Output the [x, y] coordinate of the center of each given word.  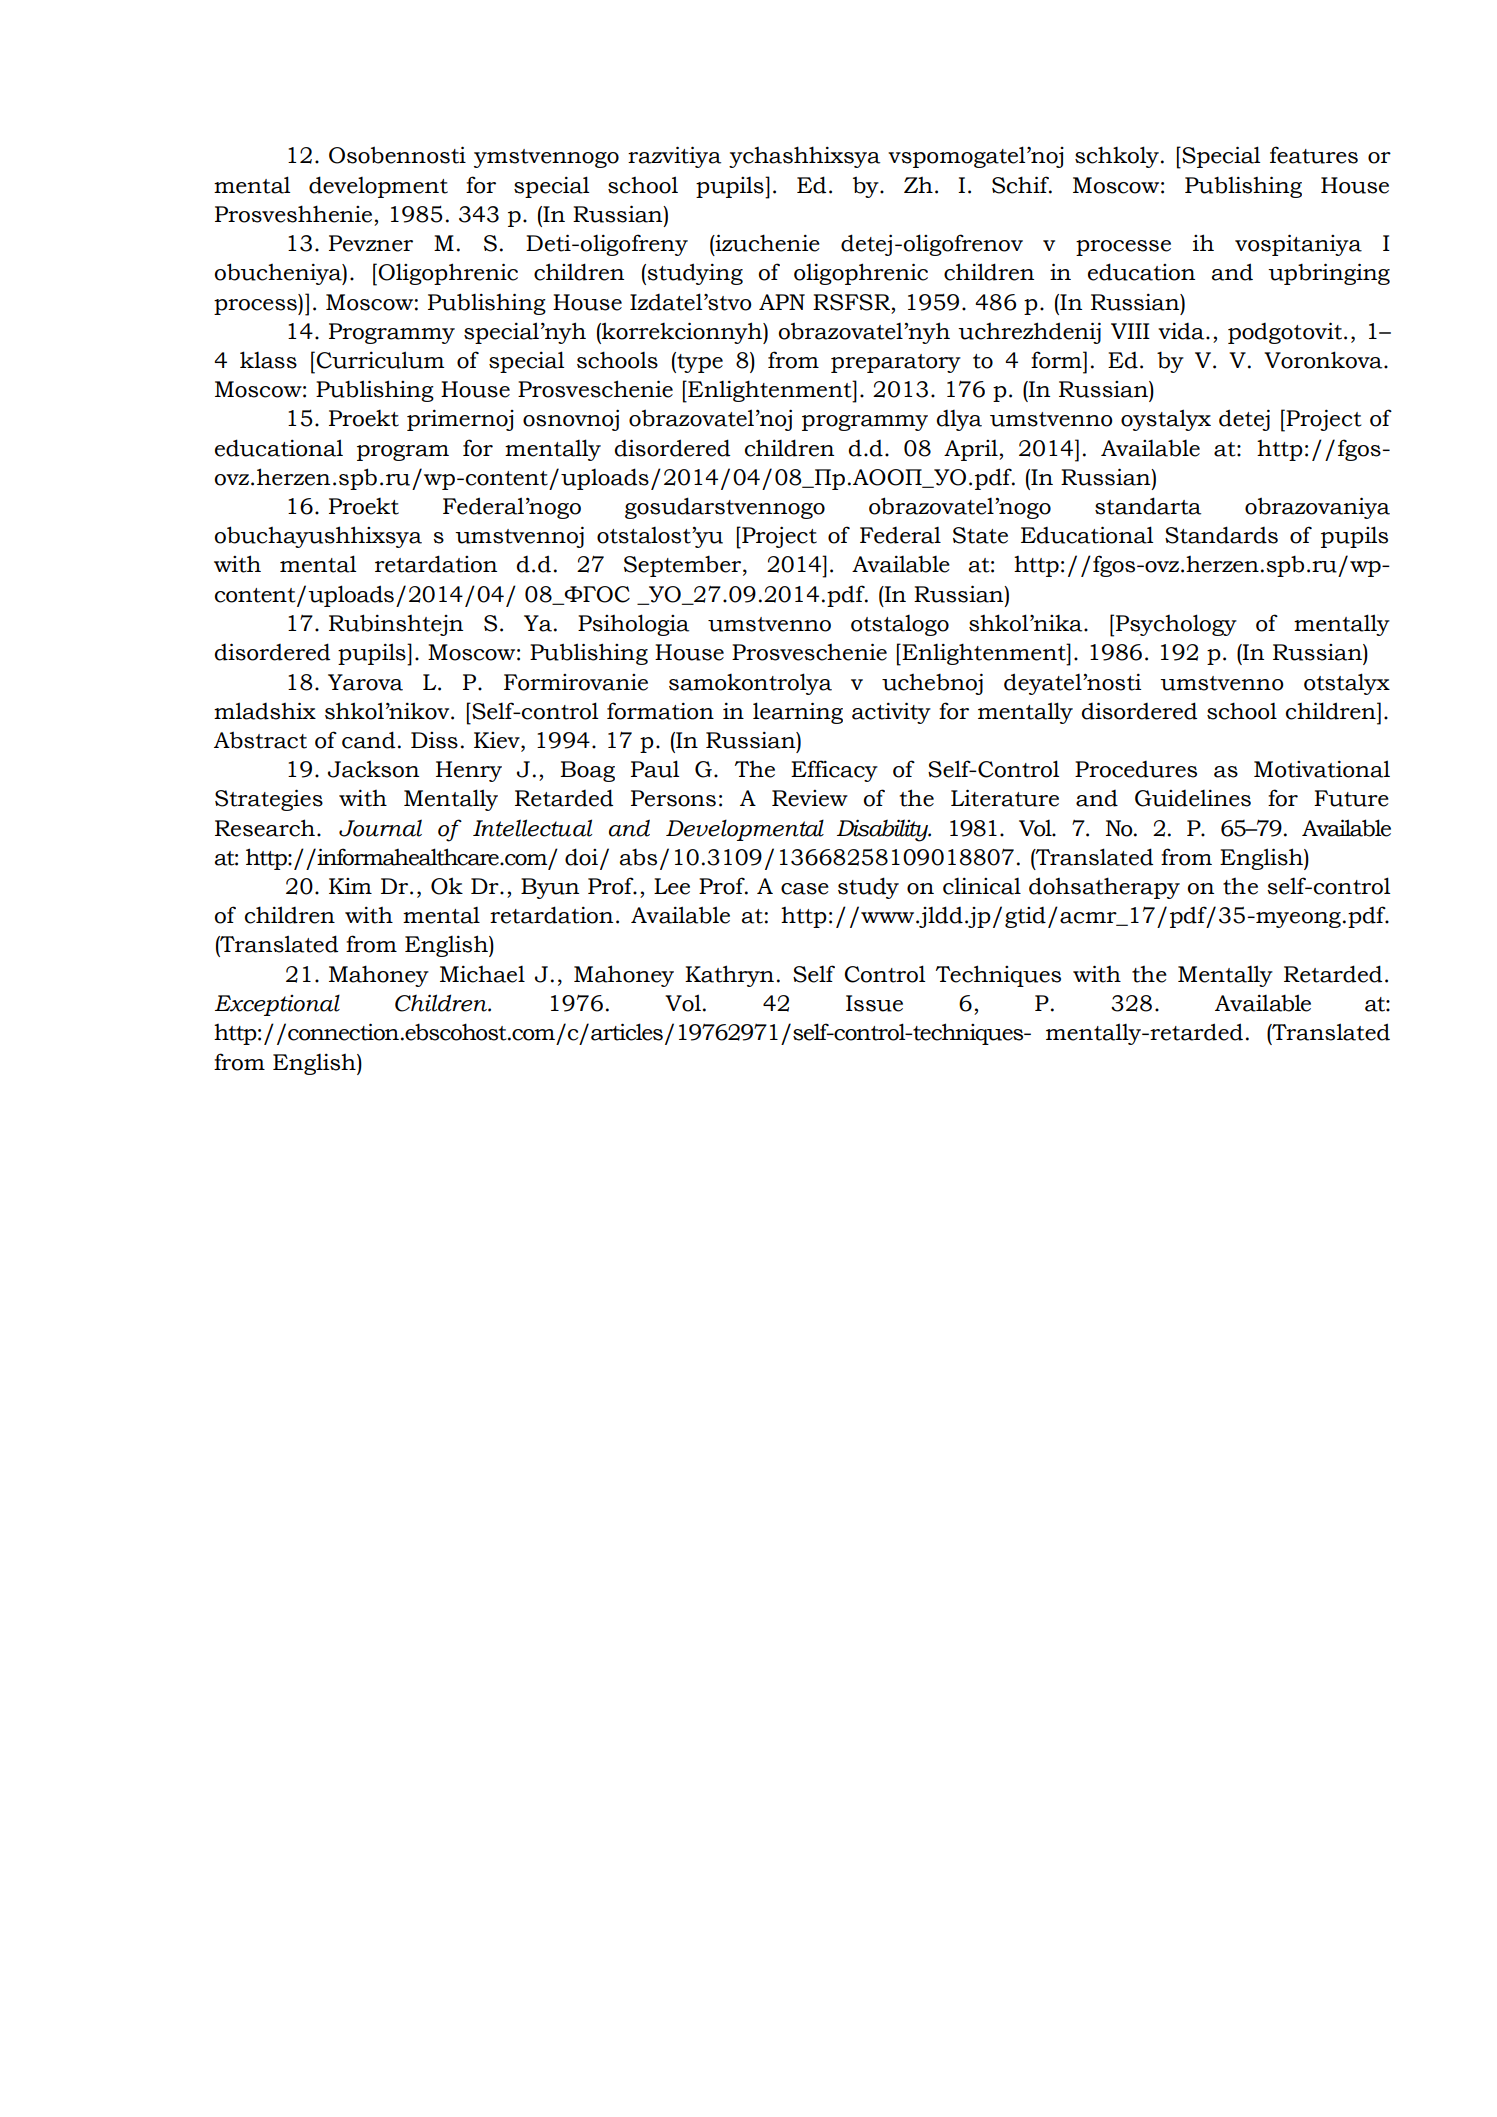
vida [1182, 331]
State [980, 535]
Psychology [1176, 625]
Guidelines [1193, 798]
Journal [380, 828]
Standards [1221, 535]
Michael [482, 974]
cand [368, 740]
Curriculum [380, 360]
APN [782, 302]
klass [268, 360]
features [1314, 155]
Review [810, 798]
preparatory [896, 363]
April [972, 450]
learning [798, 713]
